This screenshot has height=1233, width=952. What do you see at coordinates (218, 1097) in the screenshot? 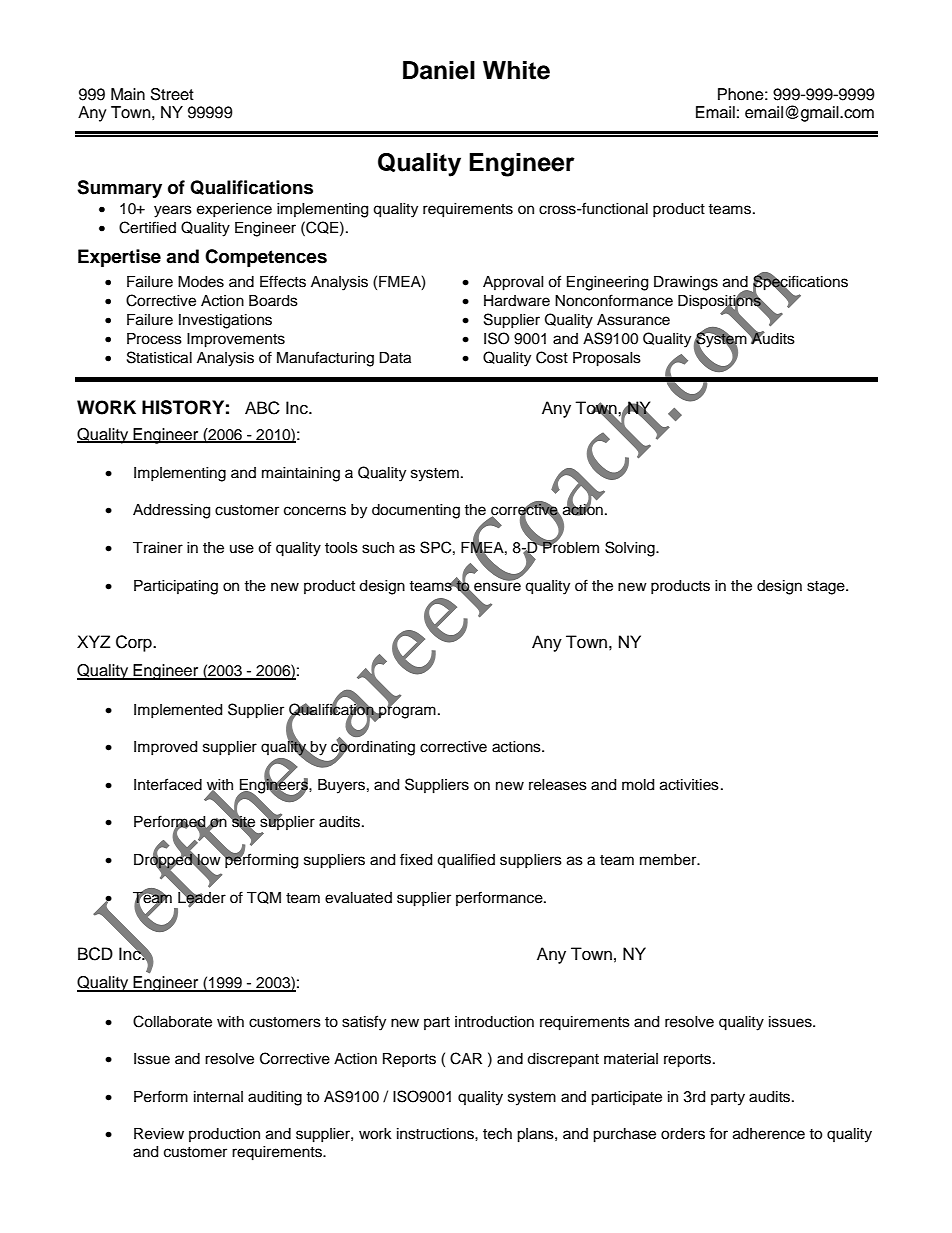
I see `internal` at bounding box center [218, 1097].
